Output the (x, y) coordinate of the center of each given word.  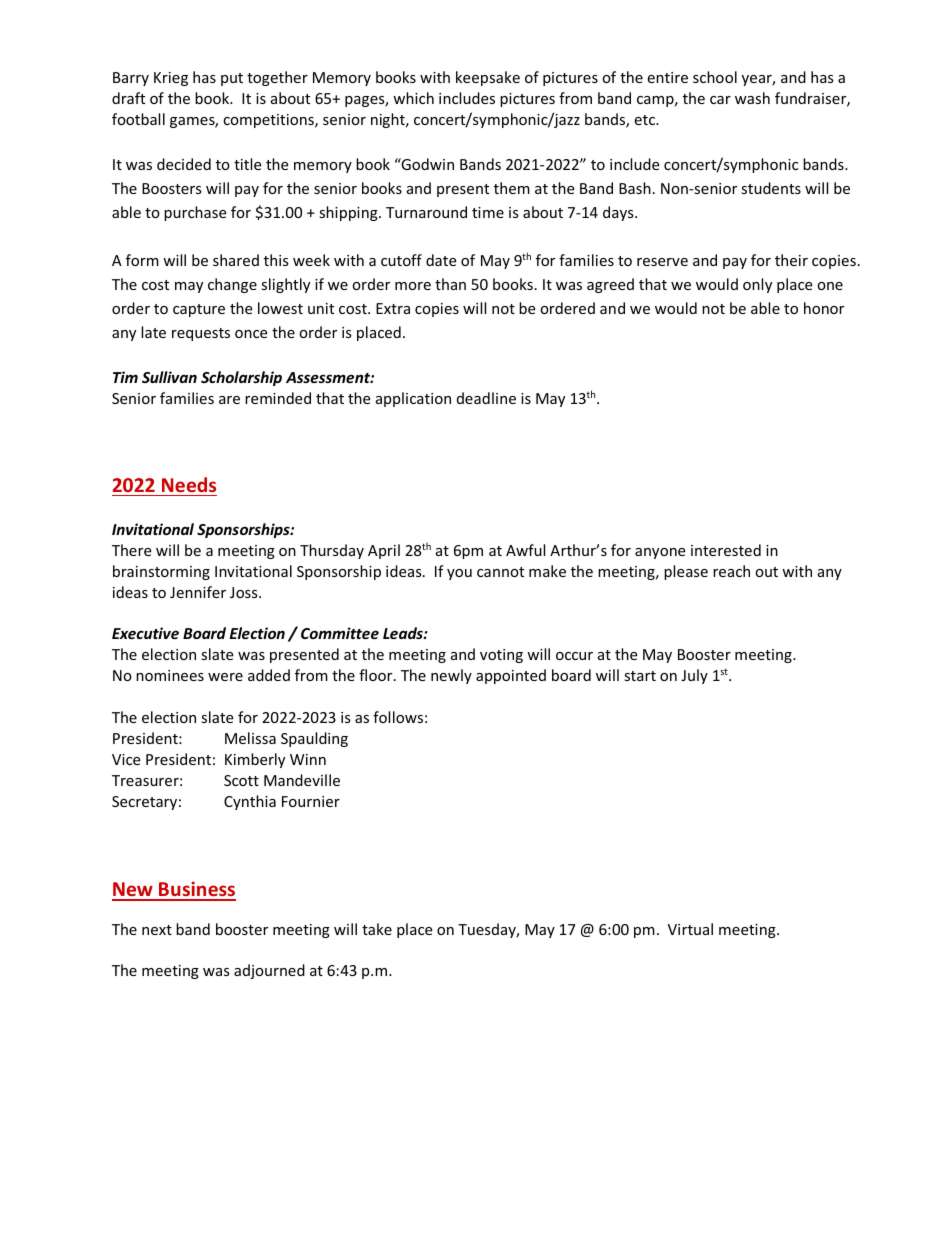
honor (824, 308)
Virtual (690, 929)
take (377, 929)
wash (752, 98)
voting (501, 656)
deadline (486, 398)
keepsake (488, 78)
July (694, 676)
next (157, 930)
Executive (145, 633)
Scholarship (241, 378)
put (232, 79)
